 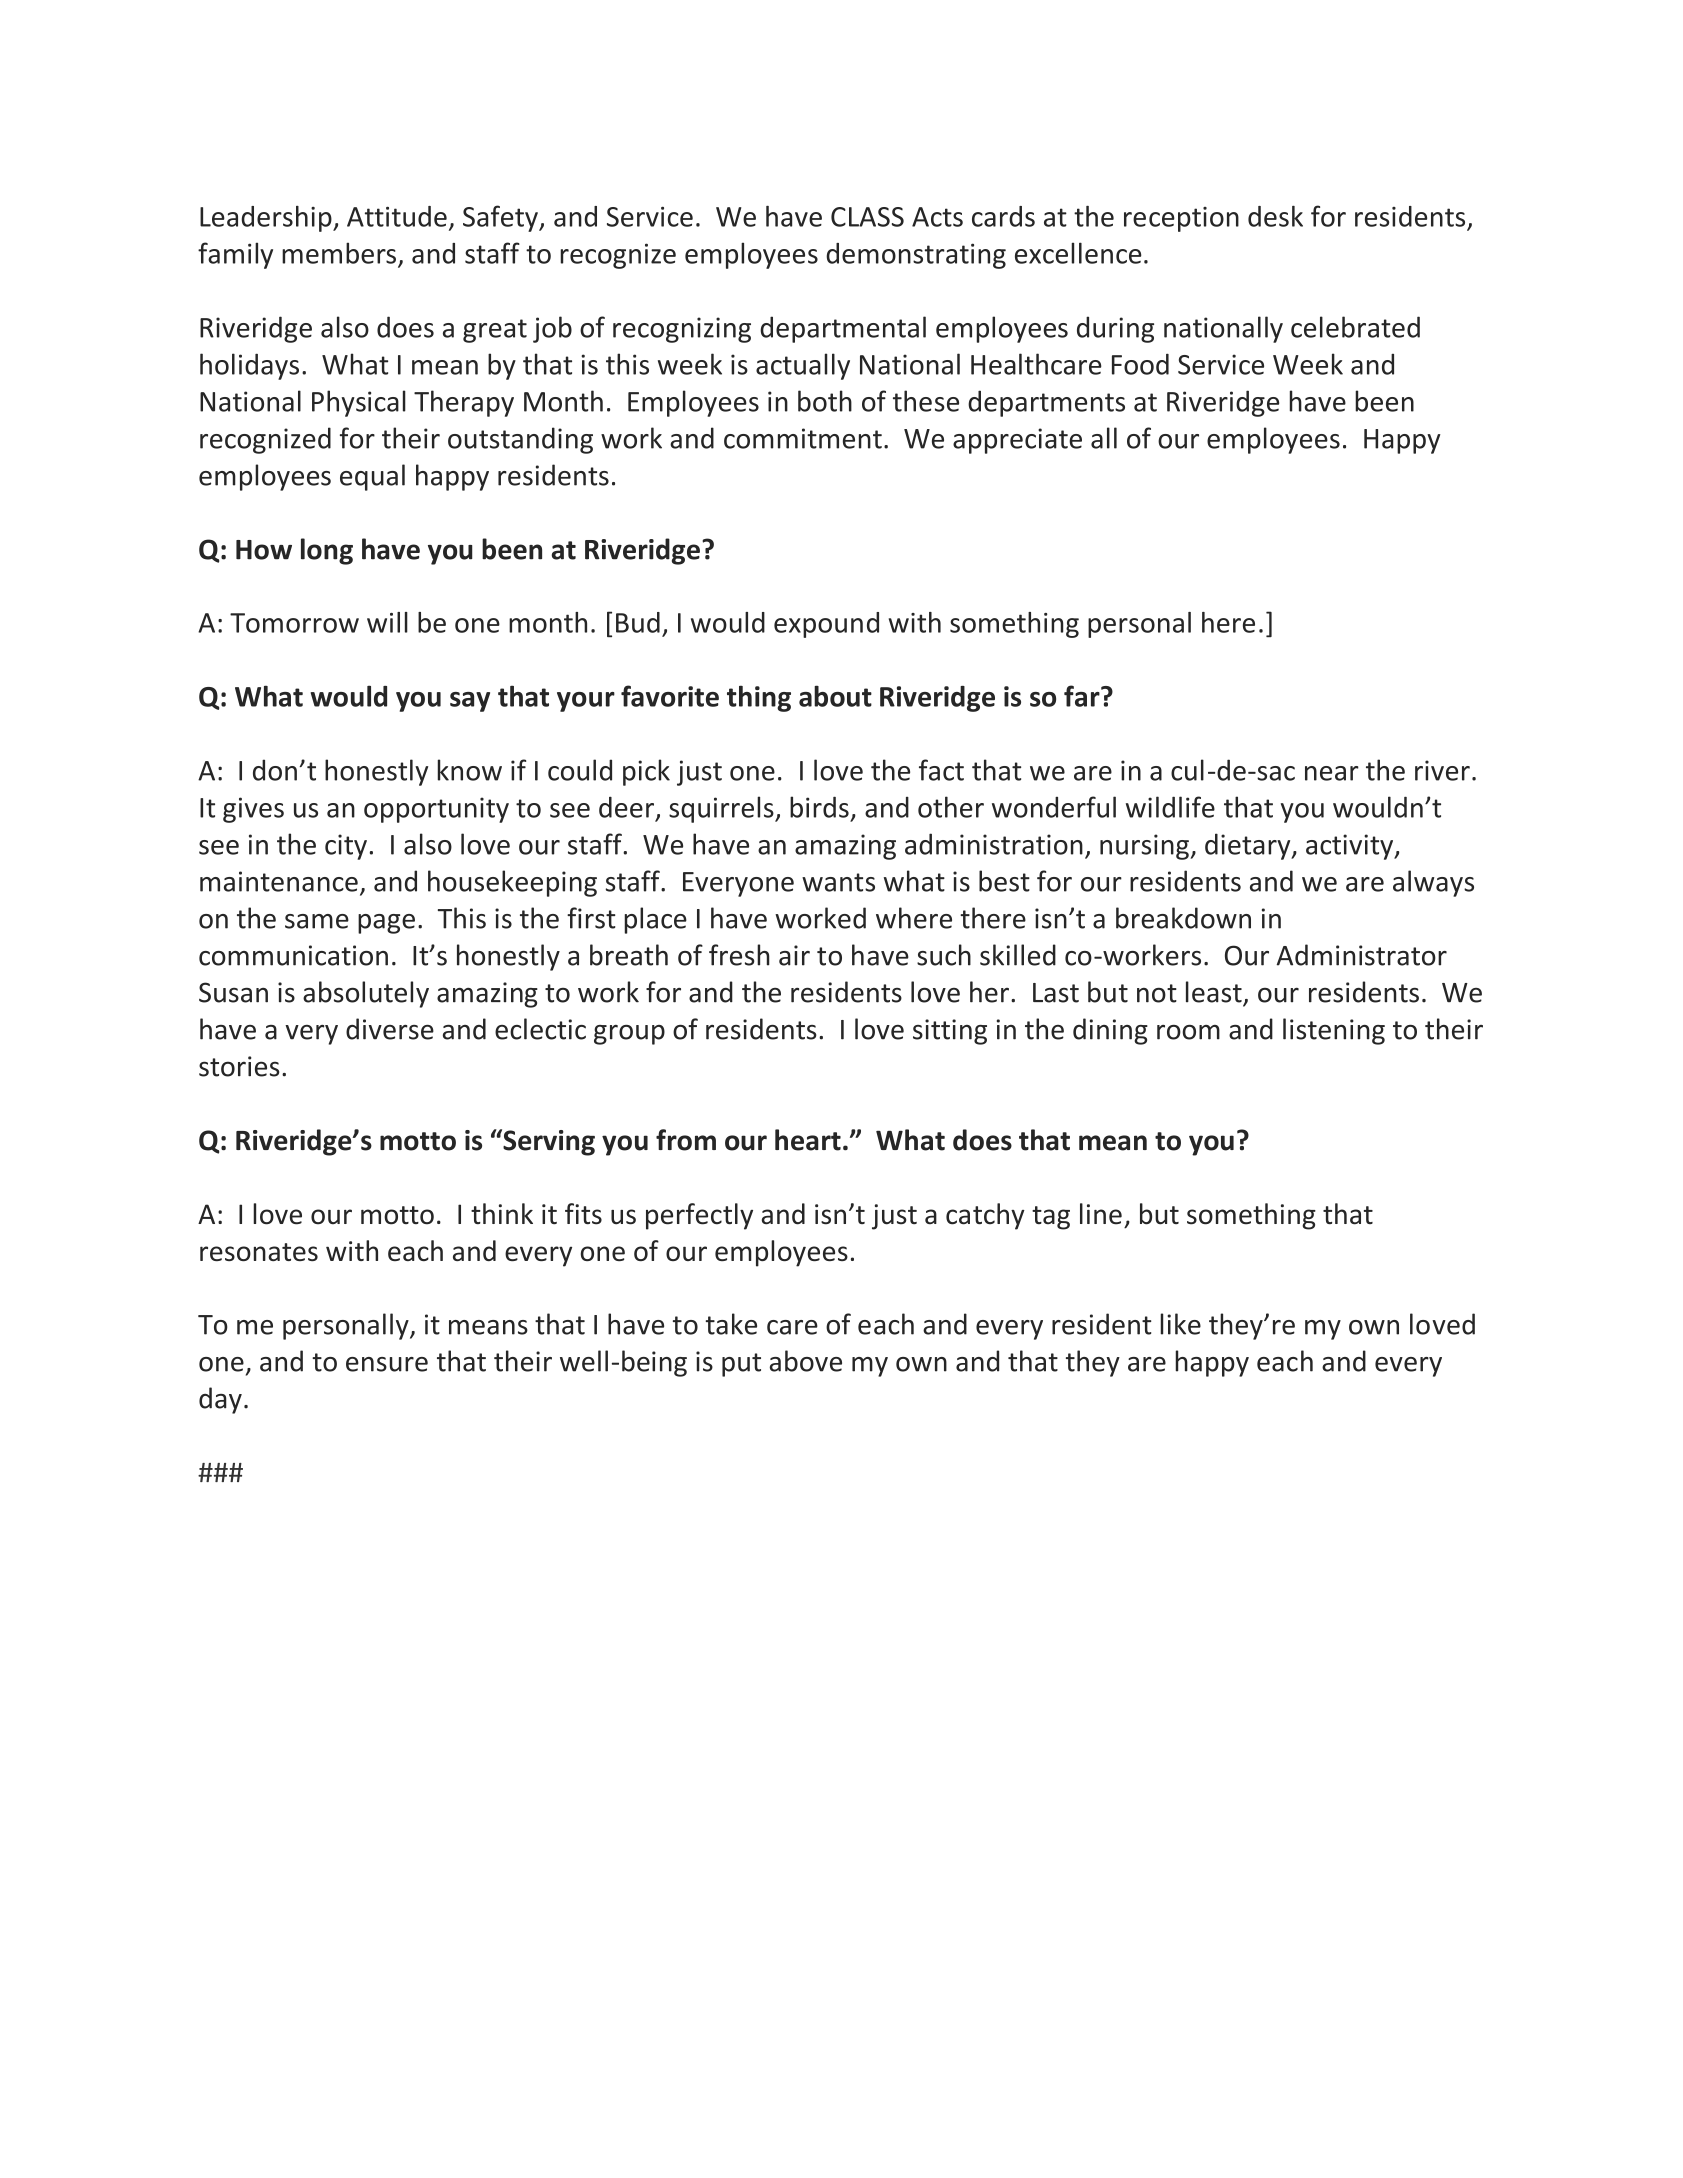 What do you see at coordinates (387, 1364) in the screenshot?
I see `ensure` at bounding box center [387, 1364].
